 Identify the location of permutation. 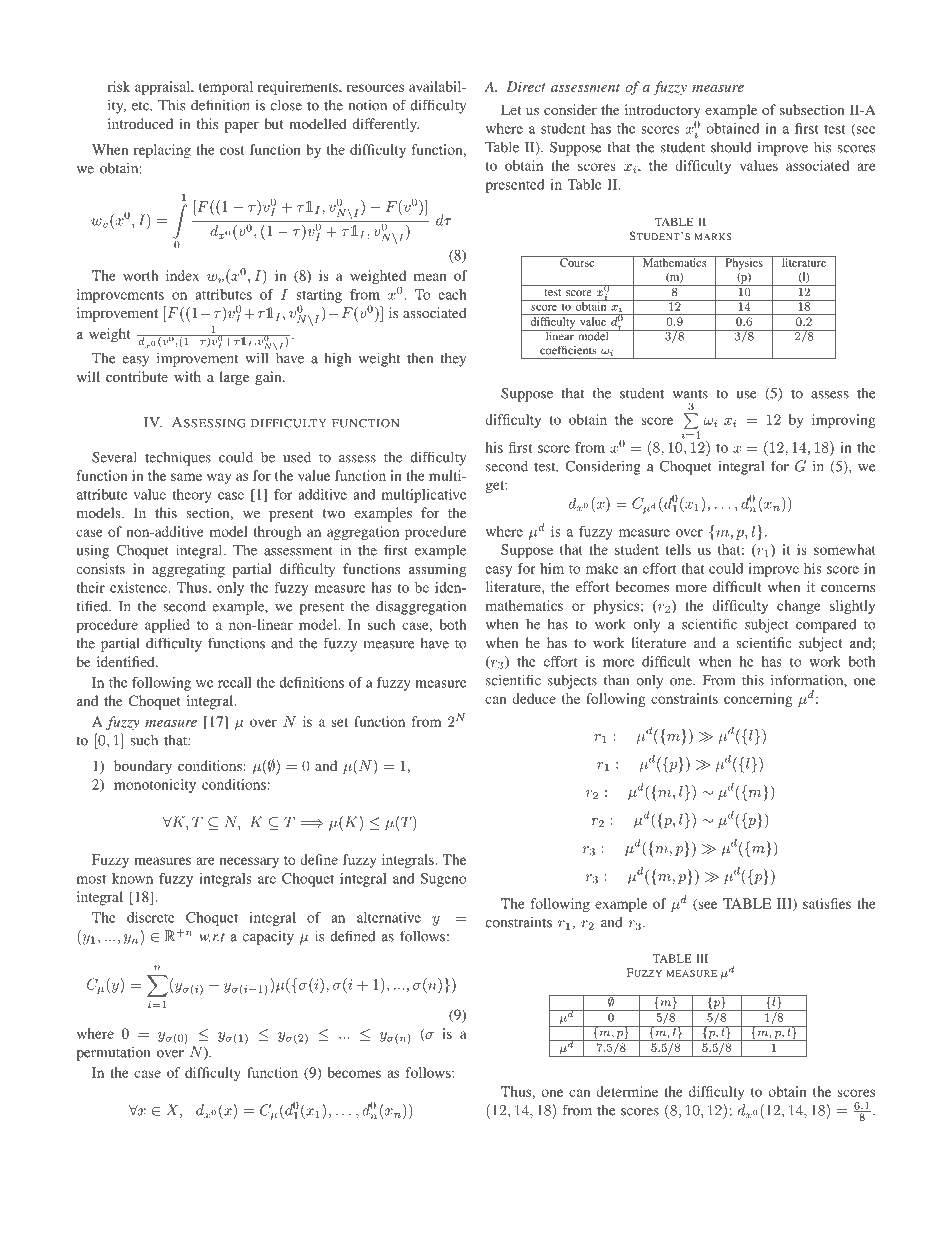
(113, 1053).
